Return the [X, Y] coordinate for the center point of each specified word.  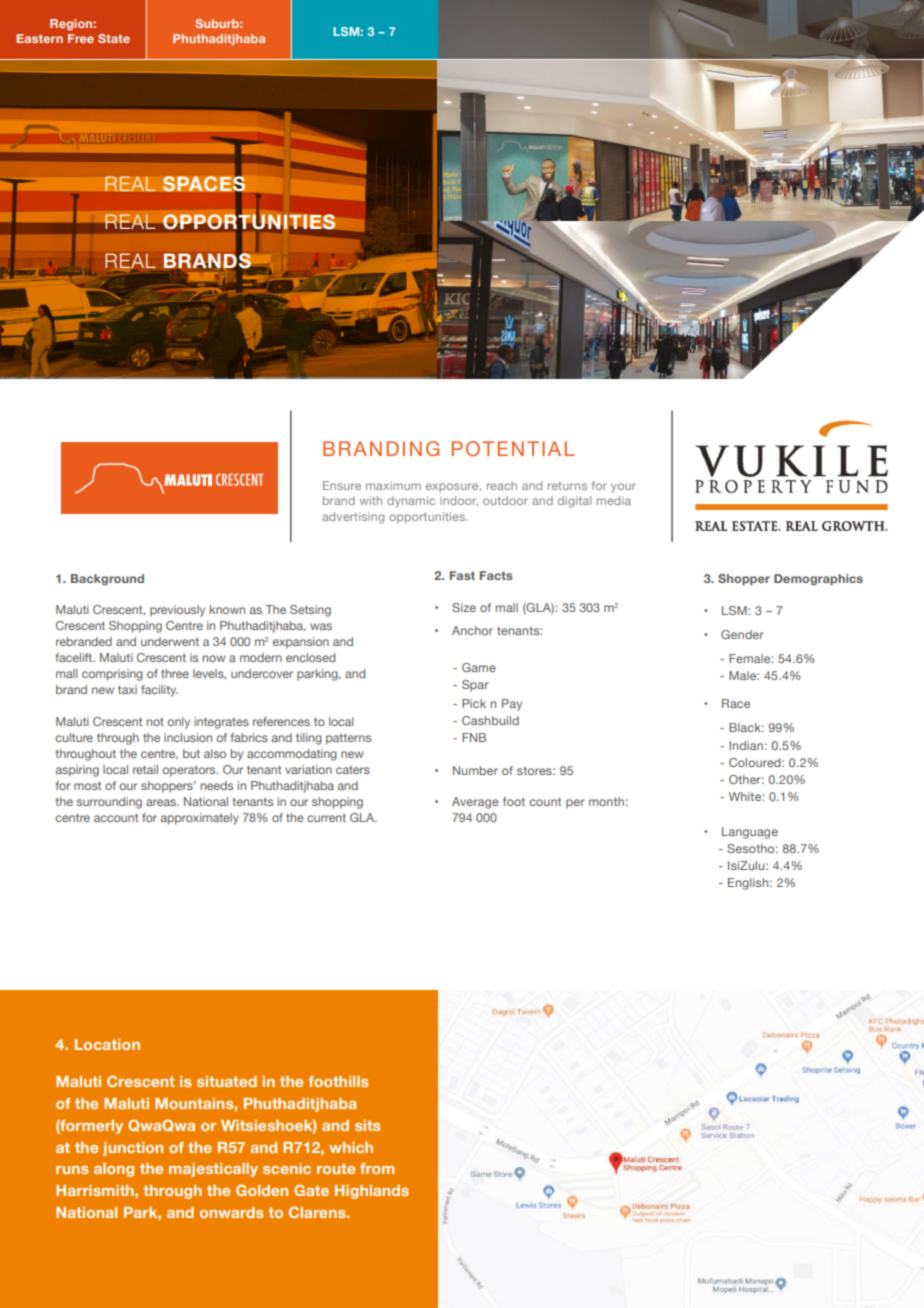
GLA [363, 817]
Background [107, 580]
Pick [474, 703]
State [114, 38]
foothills [338, 1081]
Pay [512, 705]
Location [107, 1044]
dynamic [411, 502]
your [623, 488]
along [114, 1170]
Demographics [818, 580]
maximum [393, 485]
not [155, 722]
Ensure [342, 485]
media [614, 500]
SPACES [203, 183]
